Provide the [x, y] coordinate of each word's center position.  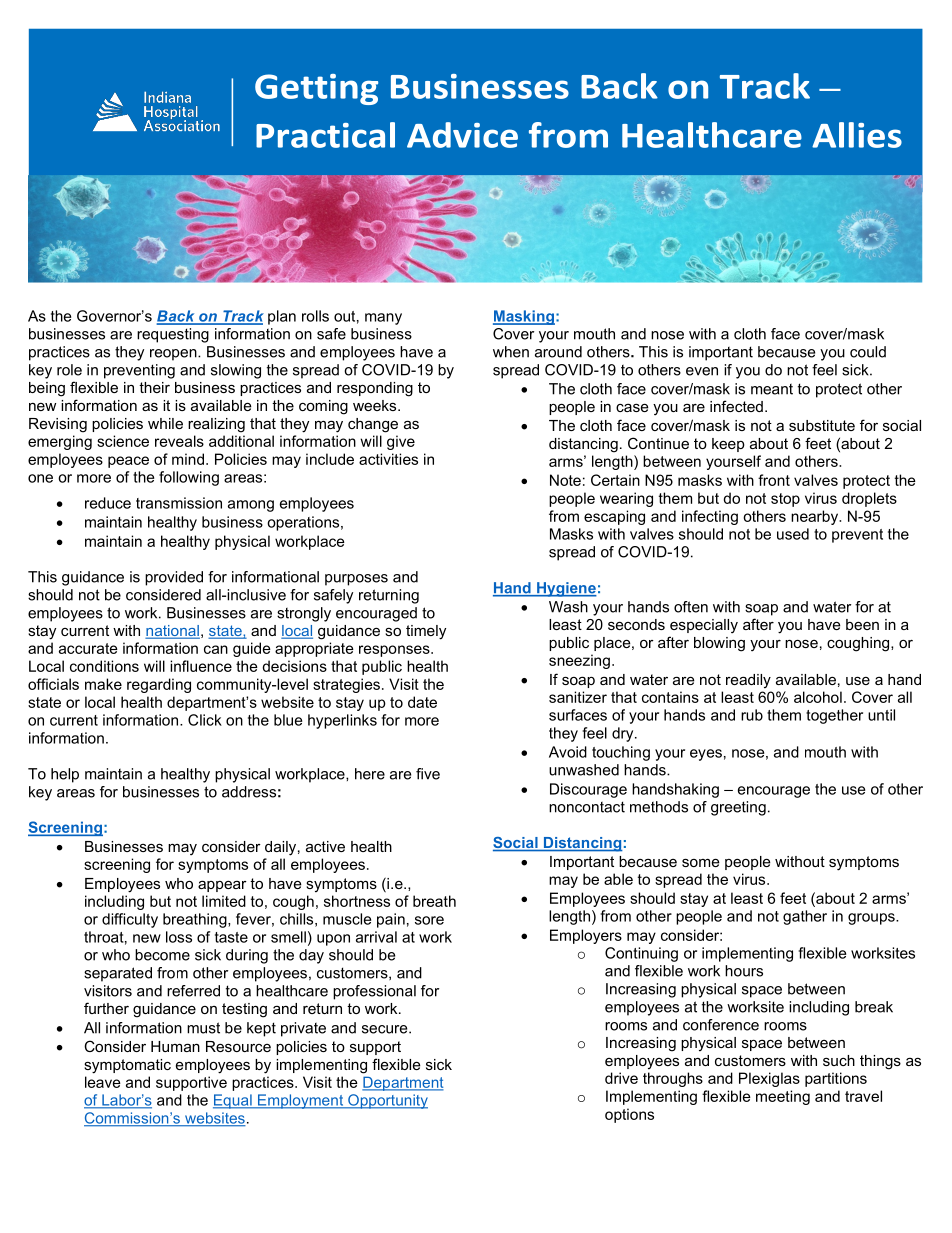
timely [426, 632]
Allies [857, 135]
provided [174, 578]
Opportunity [387, 1101]
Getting [316, 89]
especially [704, 626]
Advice [462, 135]
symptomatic [127, 1066]
